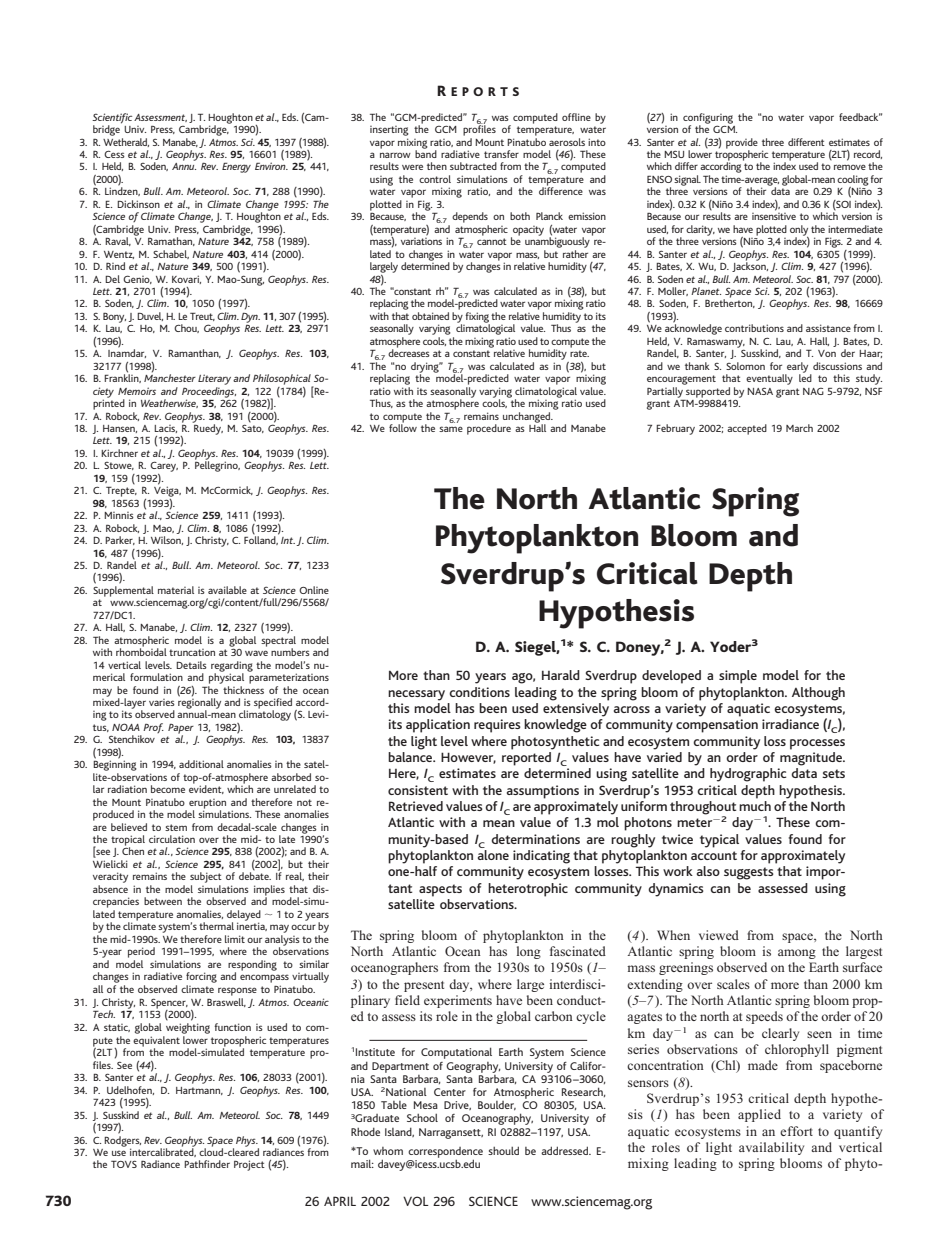  I want to click on provide, so click(742, 144).
